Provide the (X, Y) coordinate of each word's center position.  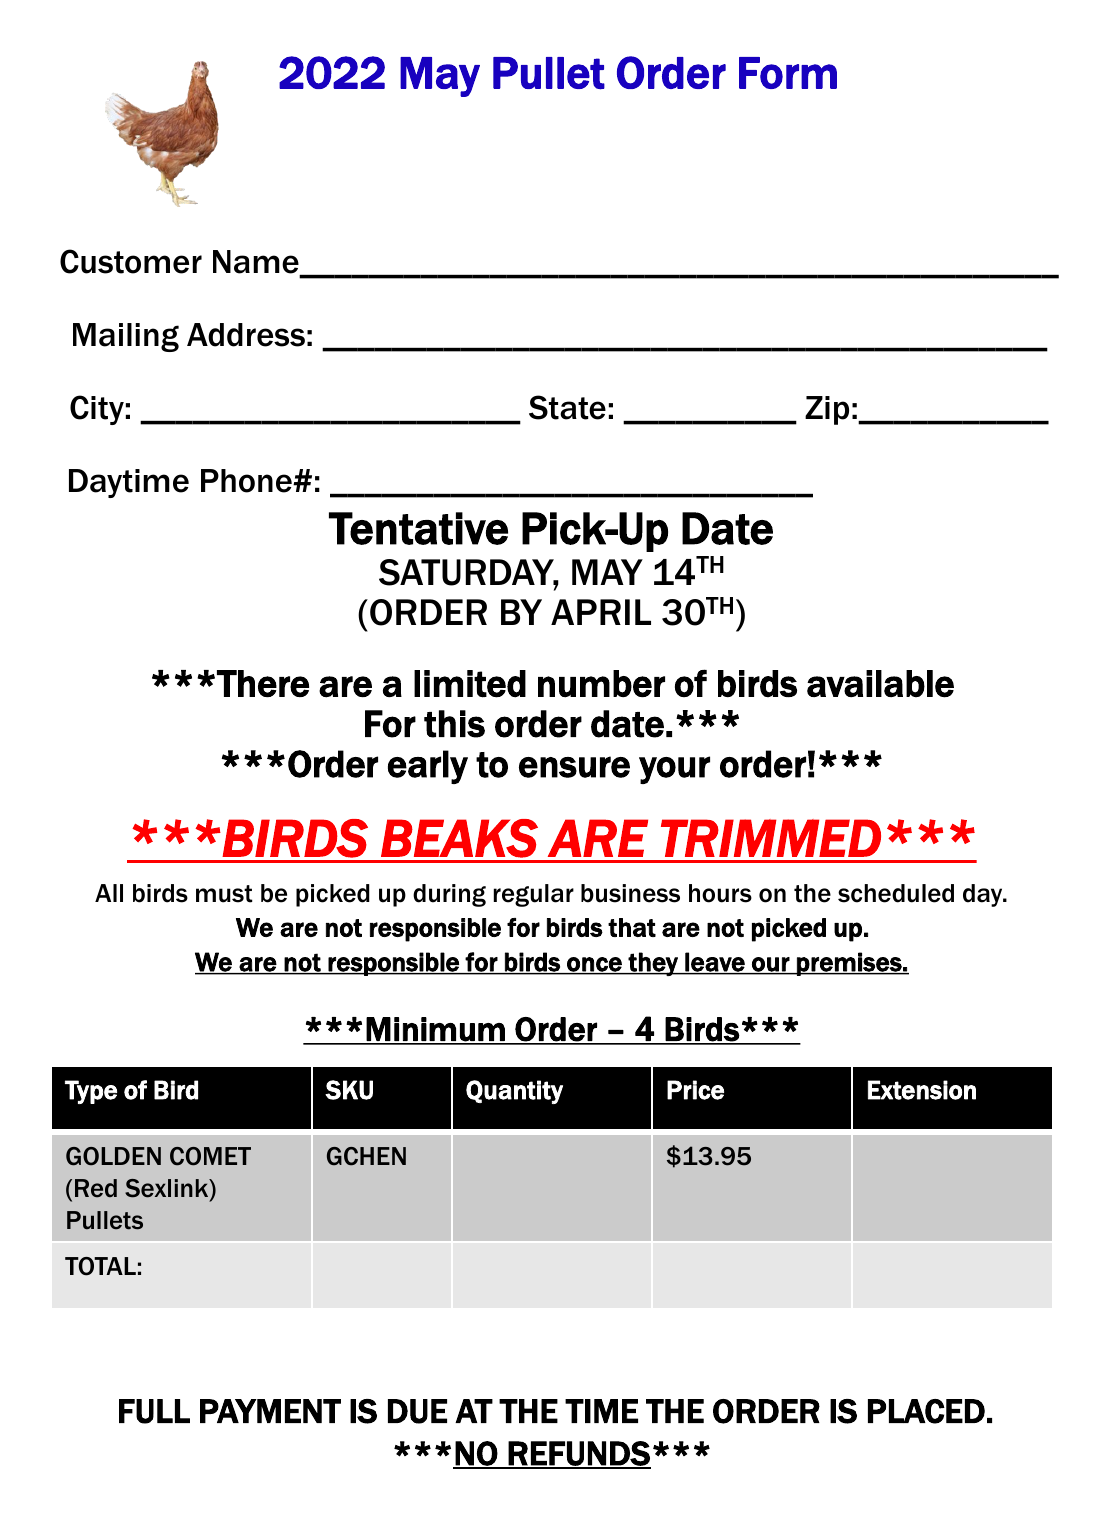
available (880, 684)
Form (788, 73)
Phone (247, 481)
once (594, 965)
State (567, 407)
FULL (154, 1411)
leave (715, 963)
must (224, 894)
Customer (131, 261)
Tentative (418, 528)
